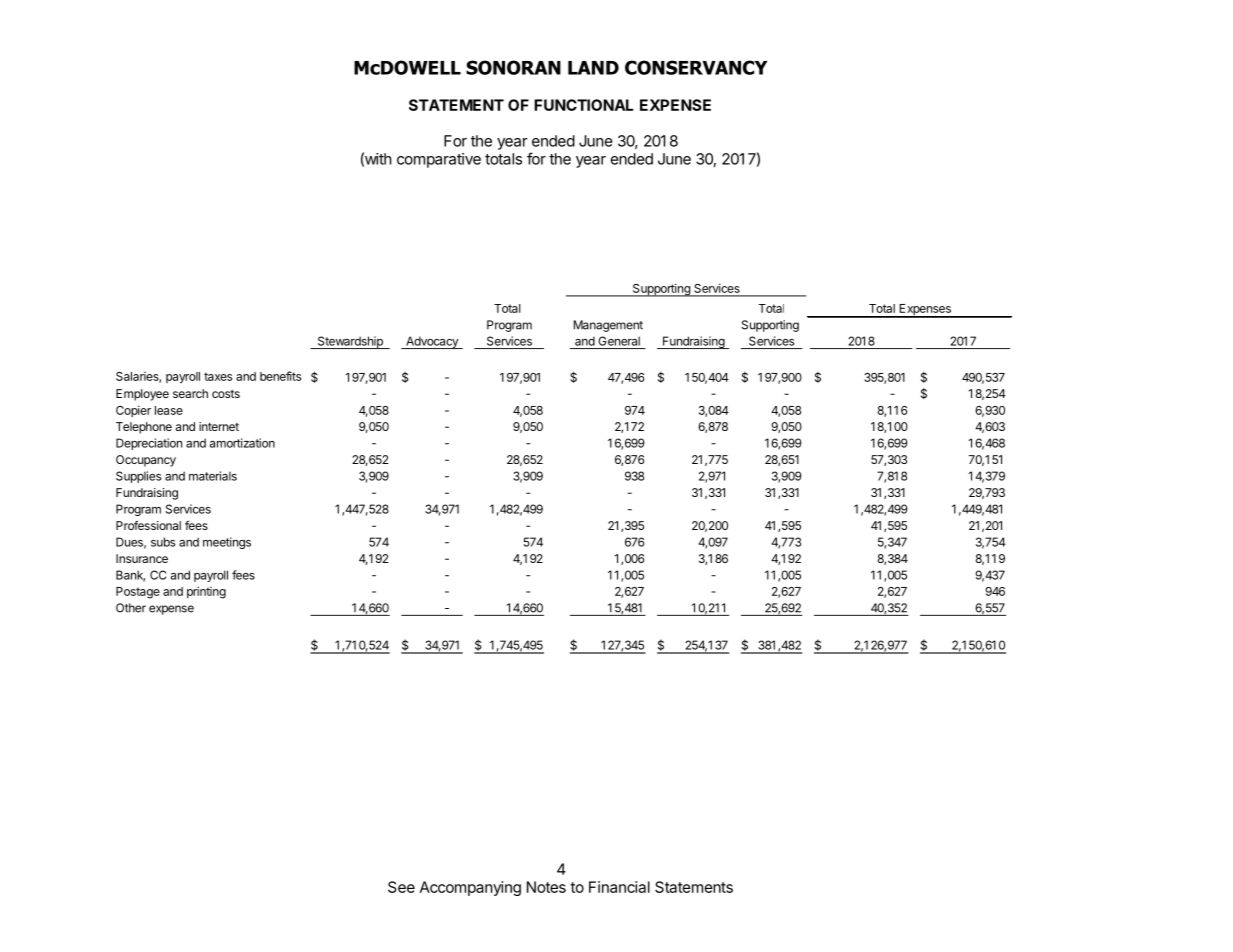  What do you see at coordinates (206, 592) in the screenshot?
I see `printing` at bounding box center [206, 592].
